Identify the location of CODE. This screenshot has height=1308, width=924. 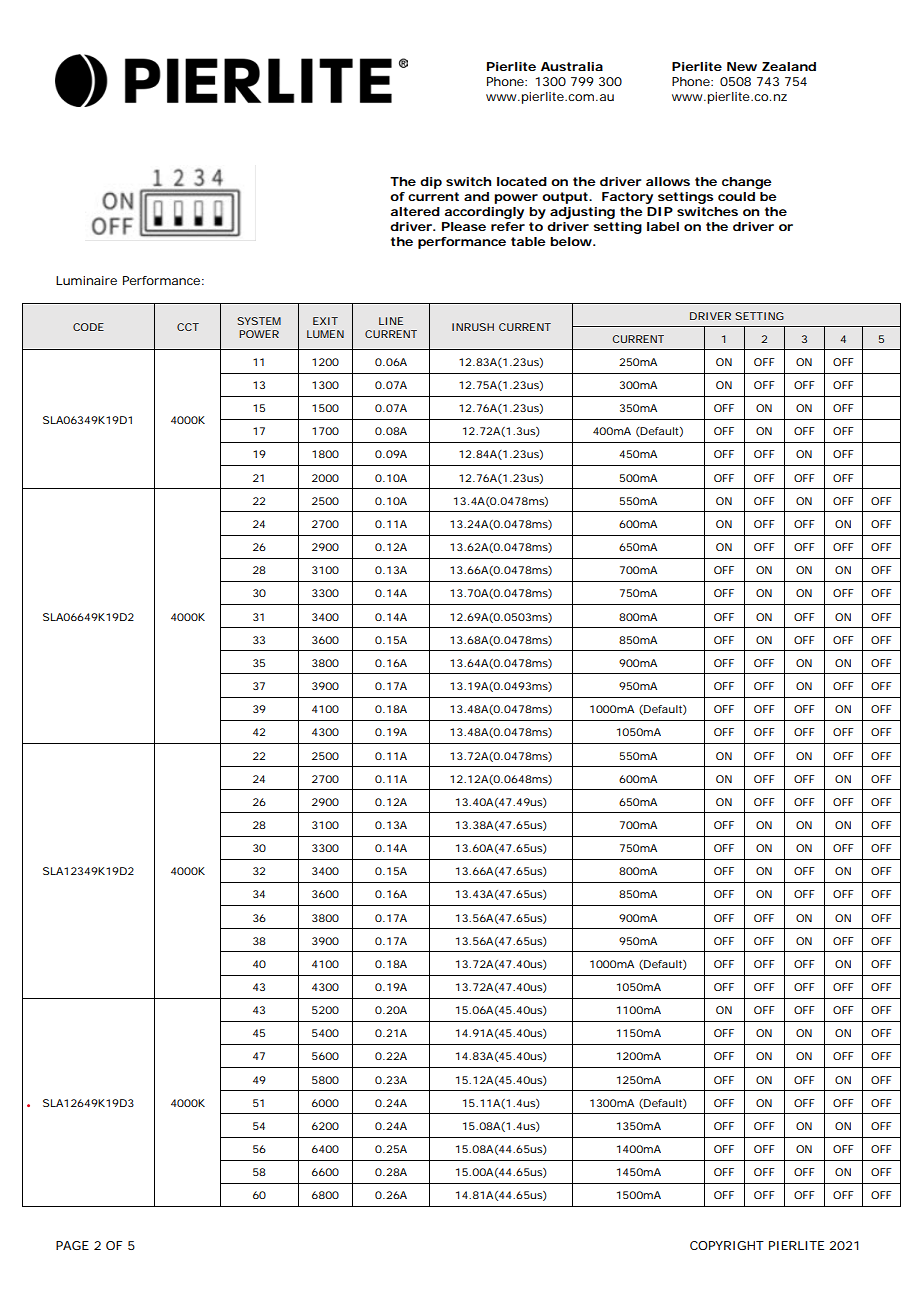
(88, 327).
